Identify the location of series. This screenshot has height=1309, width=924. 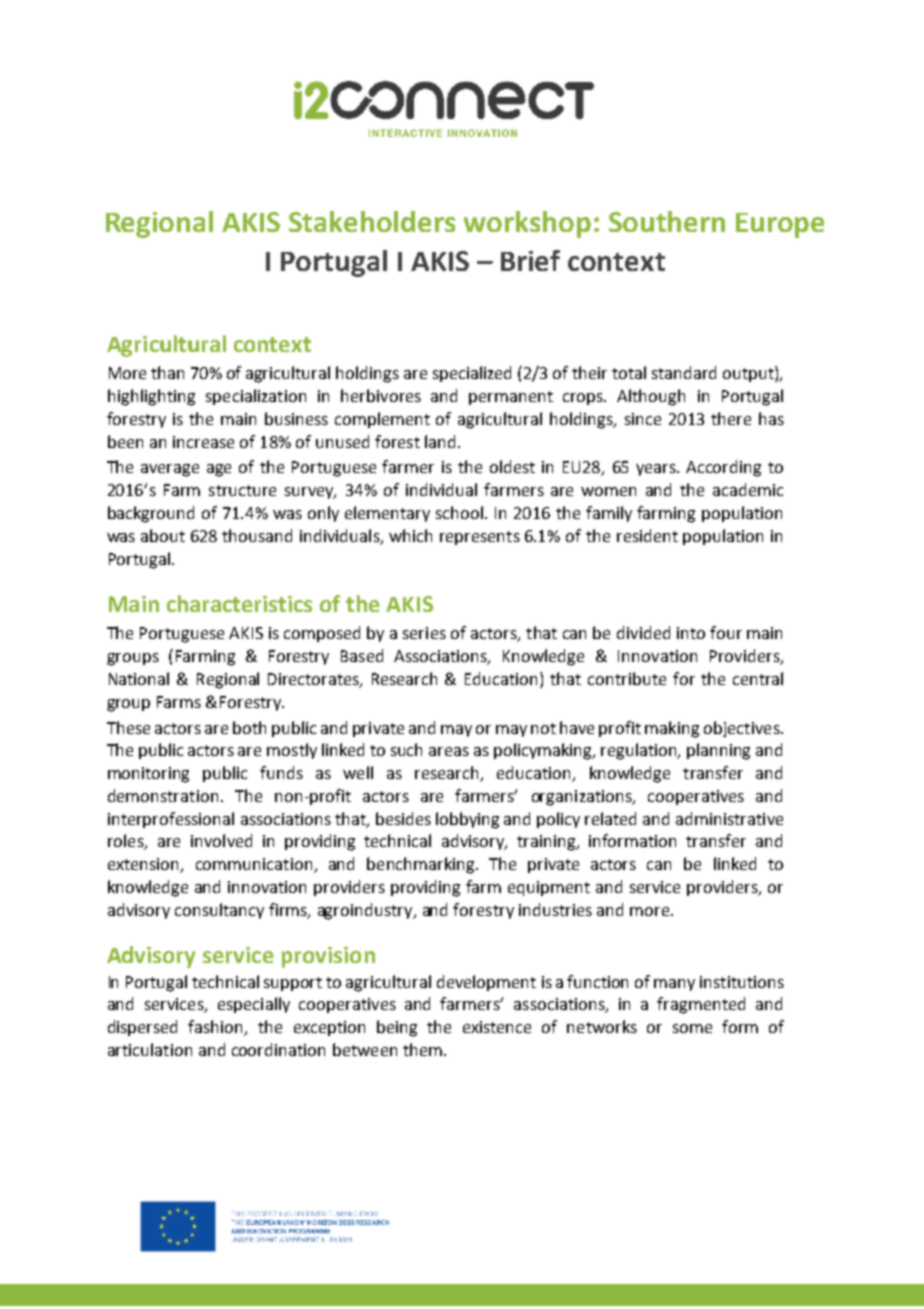
(424, 633).
